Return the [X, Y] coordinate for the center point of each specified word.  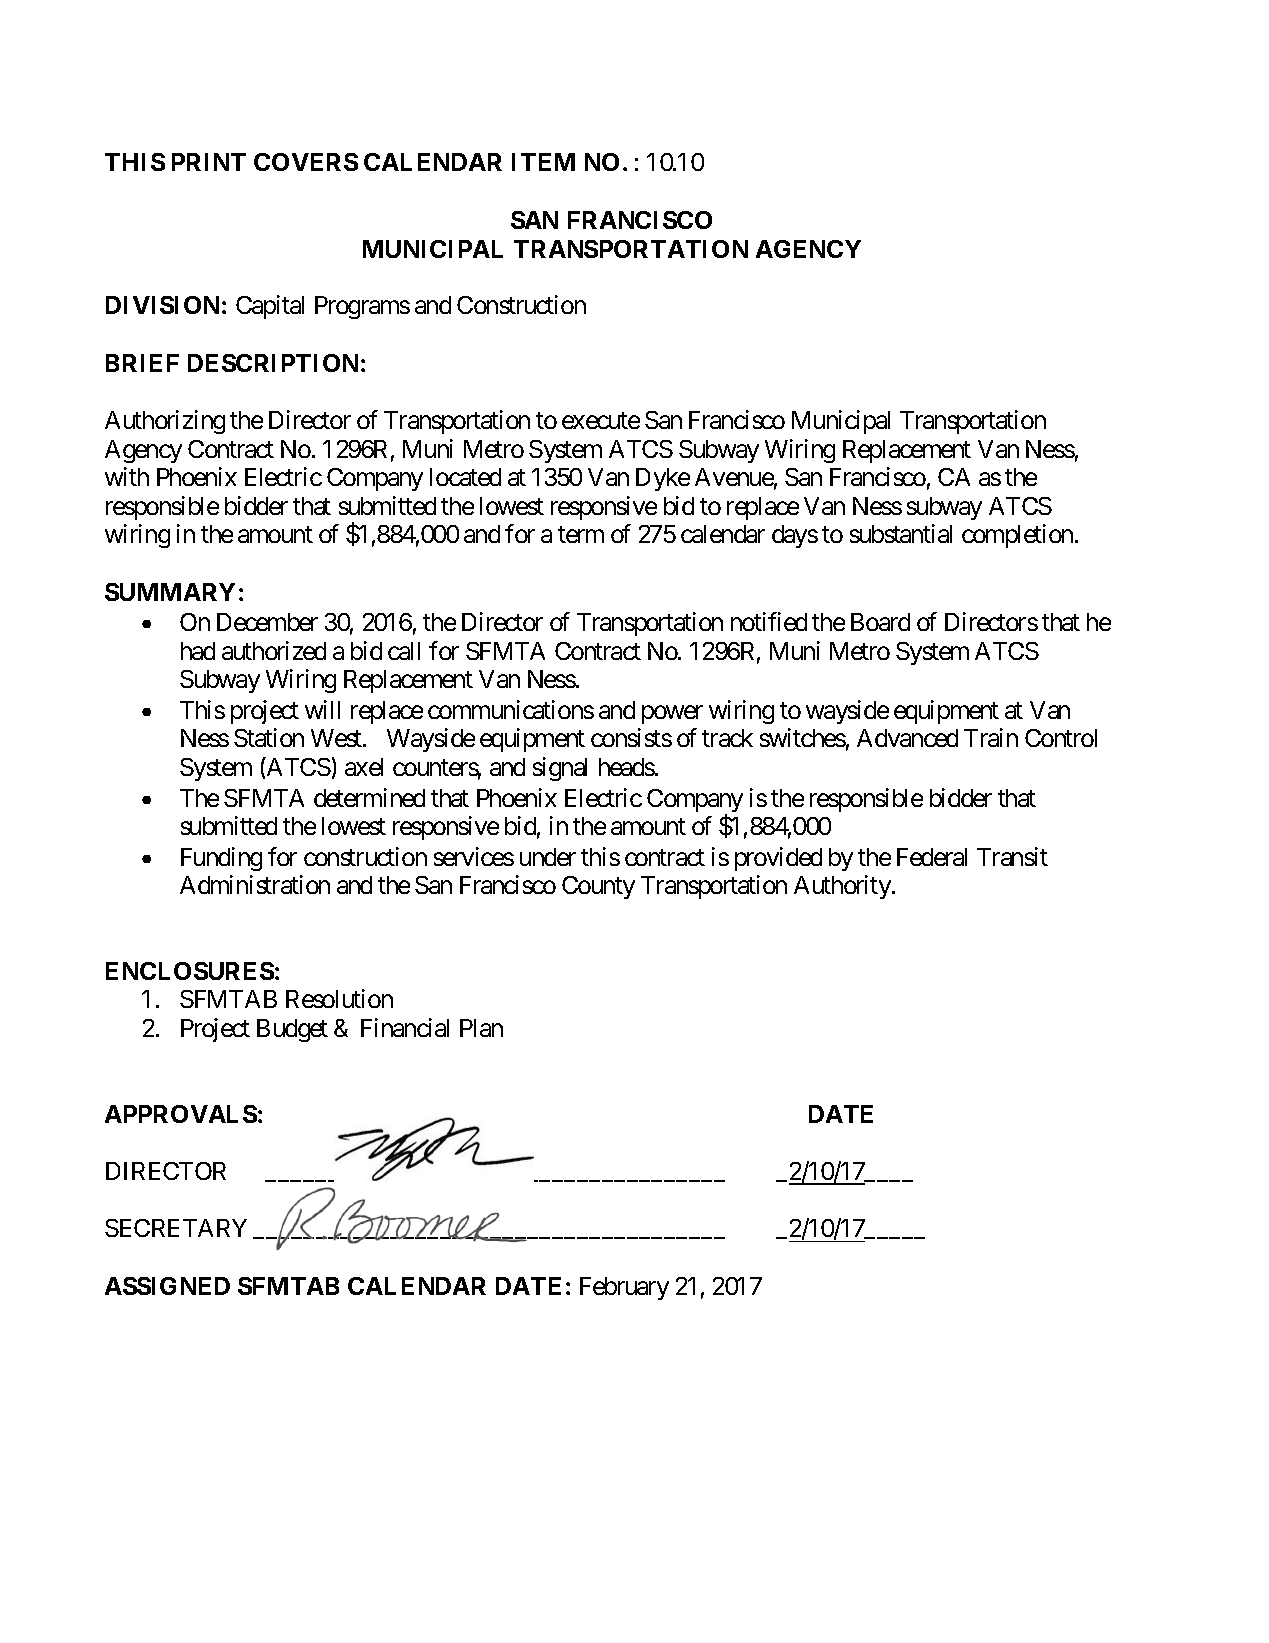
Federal [932, 857]
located [465, 477]
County [598, 887]
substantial [901, 533]
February [624, 1288]
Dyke [663, 479]
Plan [481, 1028]
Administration [255, 884]
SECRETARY [176, 1228]
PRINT [209, 162]
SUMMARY [170, 592]
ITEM [543, 162]
